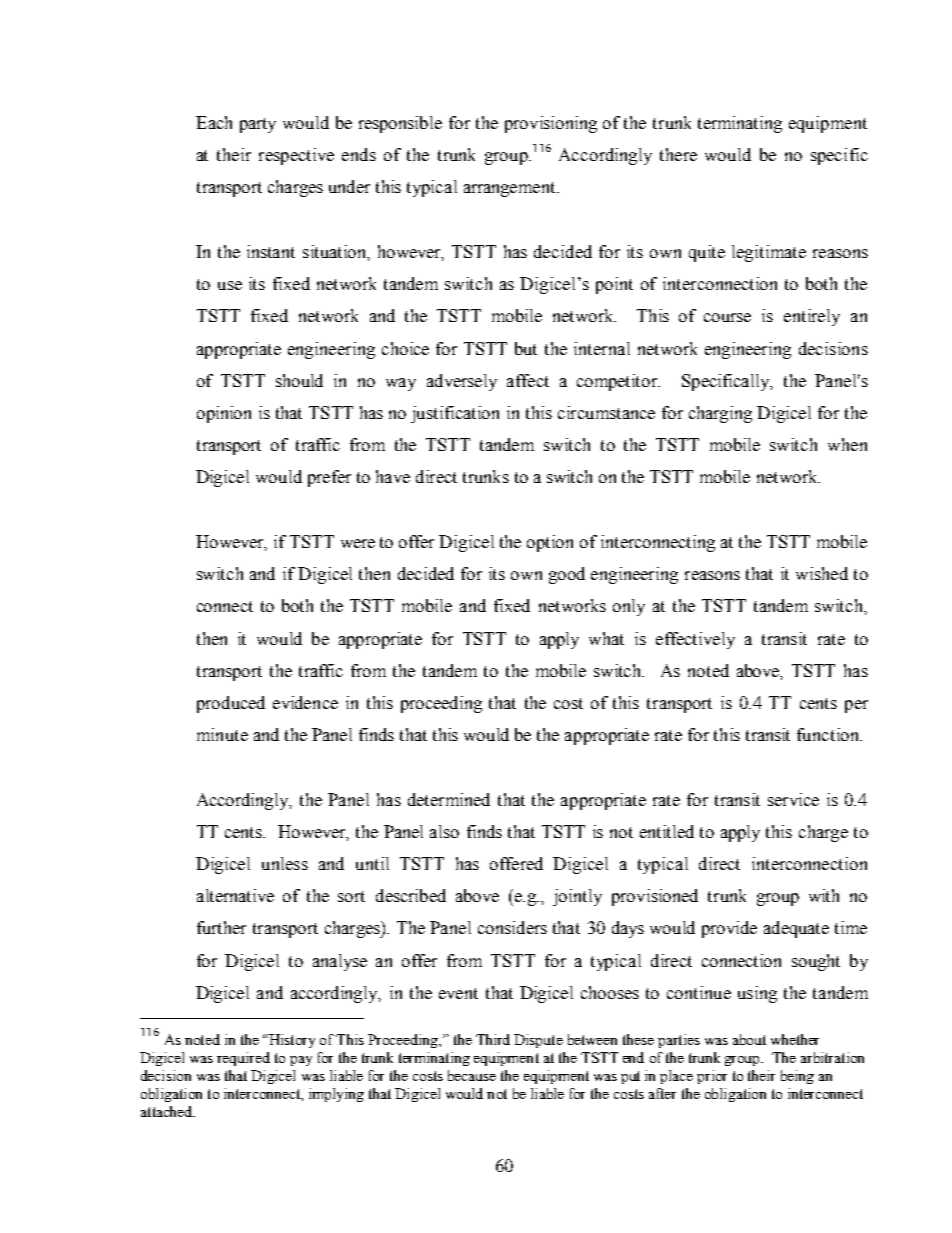 Image resolution: width=952 pixels, height=1233 pixels. Describe the element at coordinates (222, 734) in the screenshot. I see `minute` at that location.
